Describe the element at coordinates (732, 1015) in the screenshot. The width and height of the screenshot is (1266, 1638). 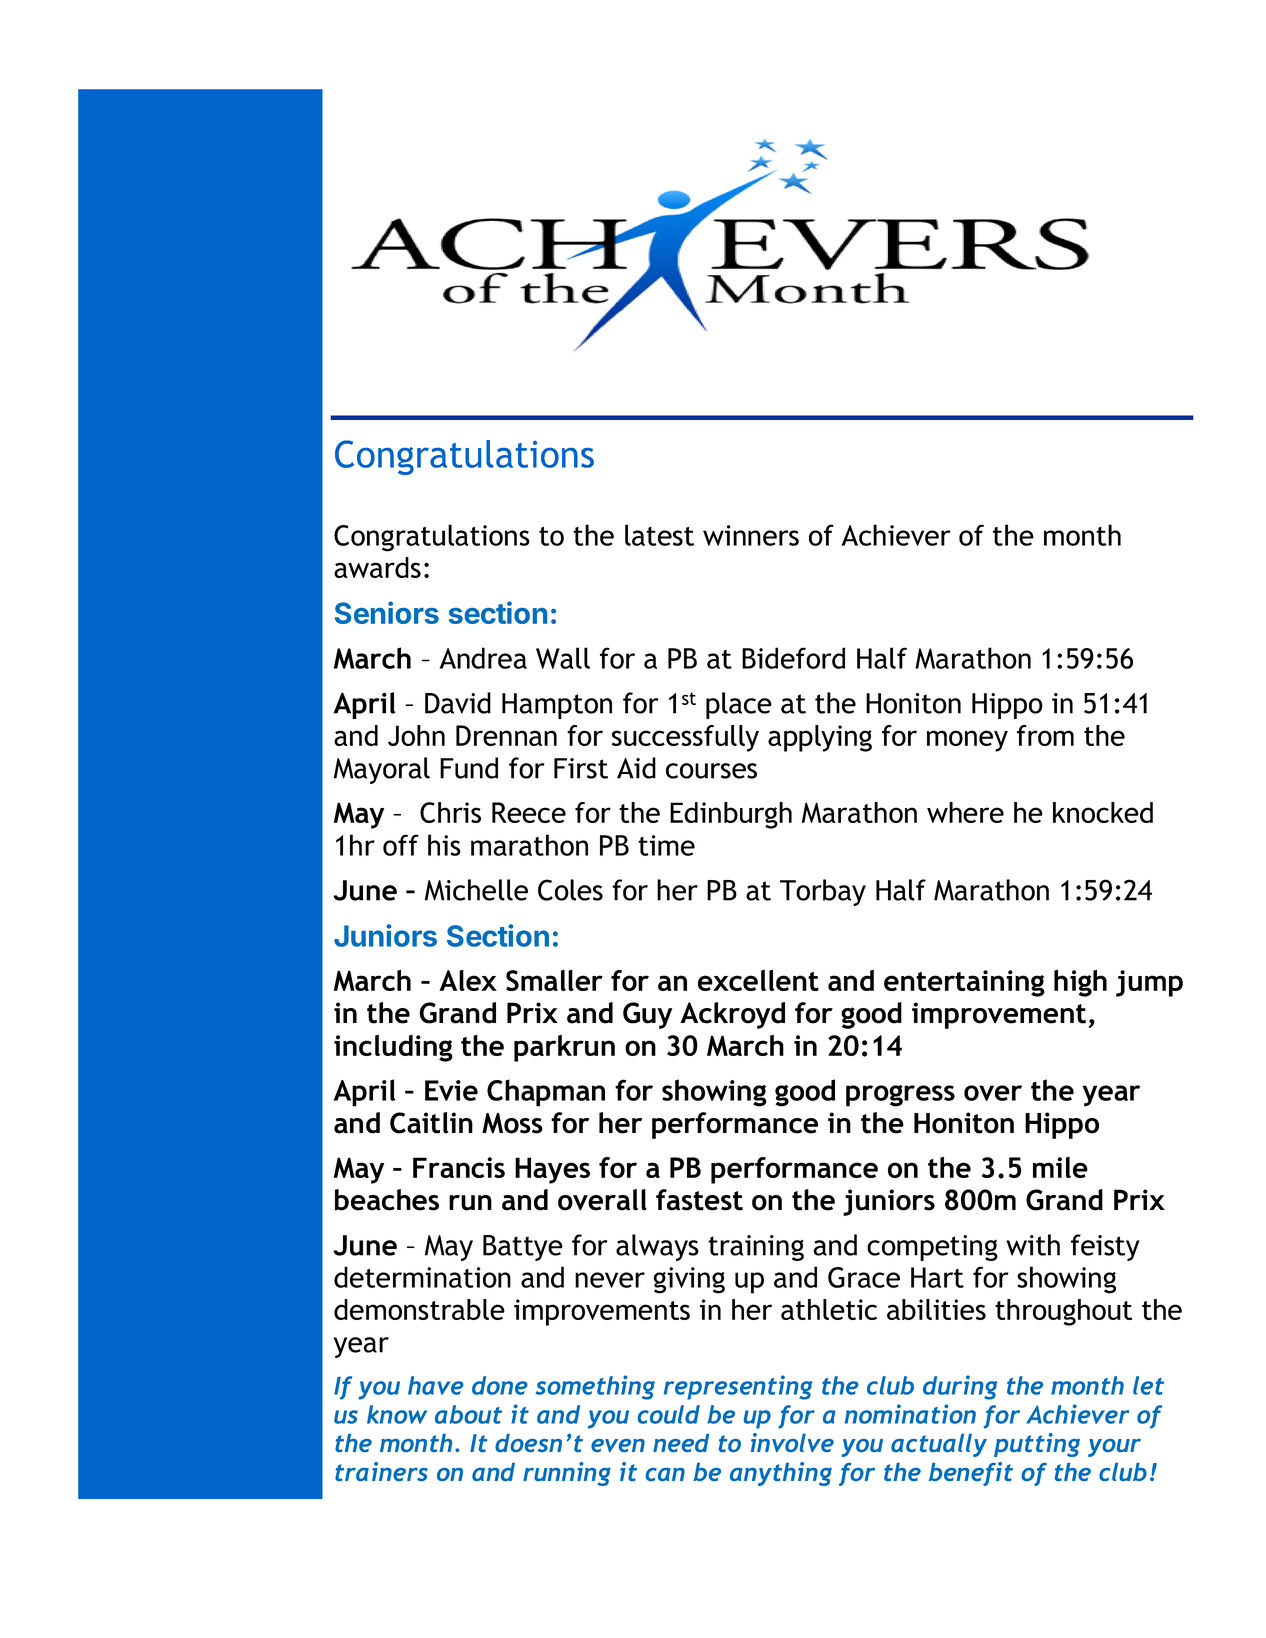
I see `Ackroyd` at that location.
